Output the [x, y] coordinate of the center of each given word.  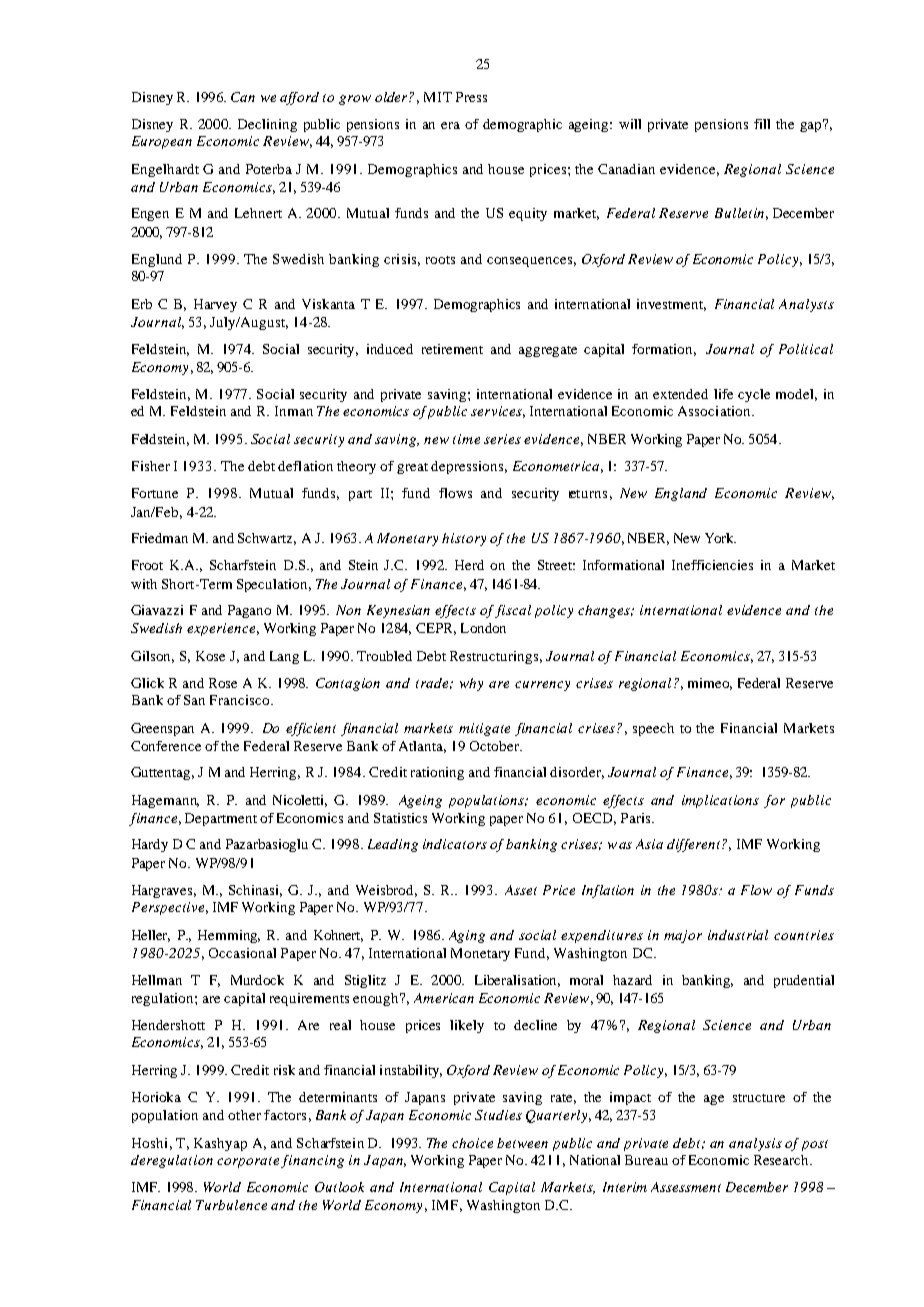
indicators [455, 844]
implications [720, 801]
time [466, 439]
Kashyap [220, 1144]
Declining [267, 125]
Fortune [155, 493]
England [681, 494]
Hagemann [165, 801]
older [392, 97]
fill [762, 124]
